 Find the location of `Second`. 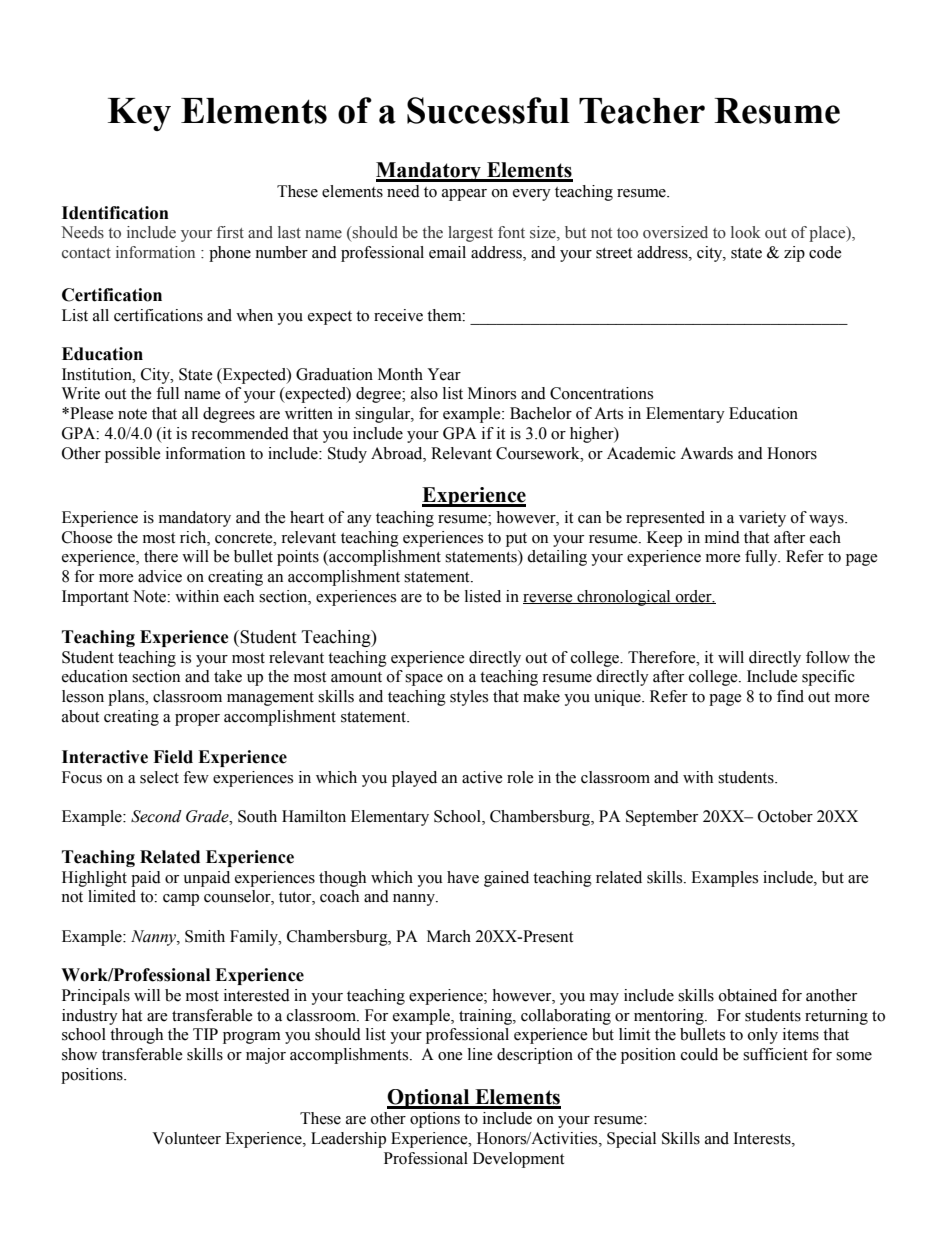

Second is located at coordinates (156, 816).
